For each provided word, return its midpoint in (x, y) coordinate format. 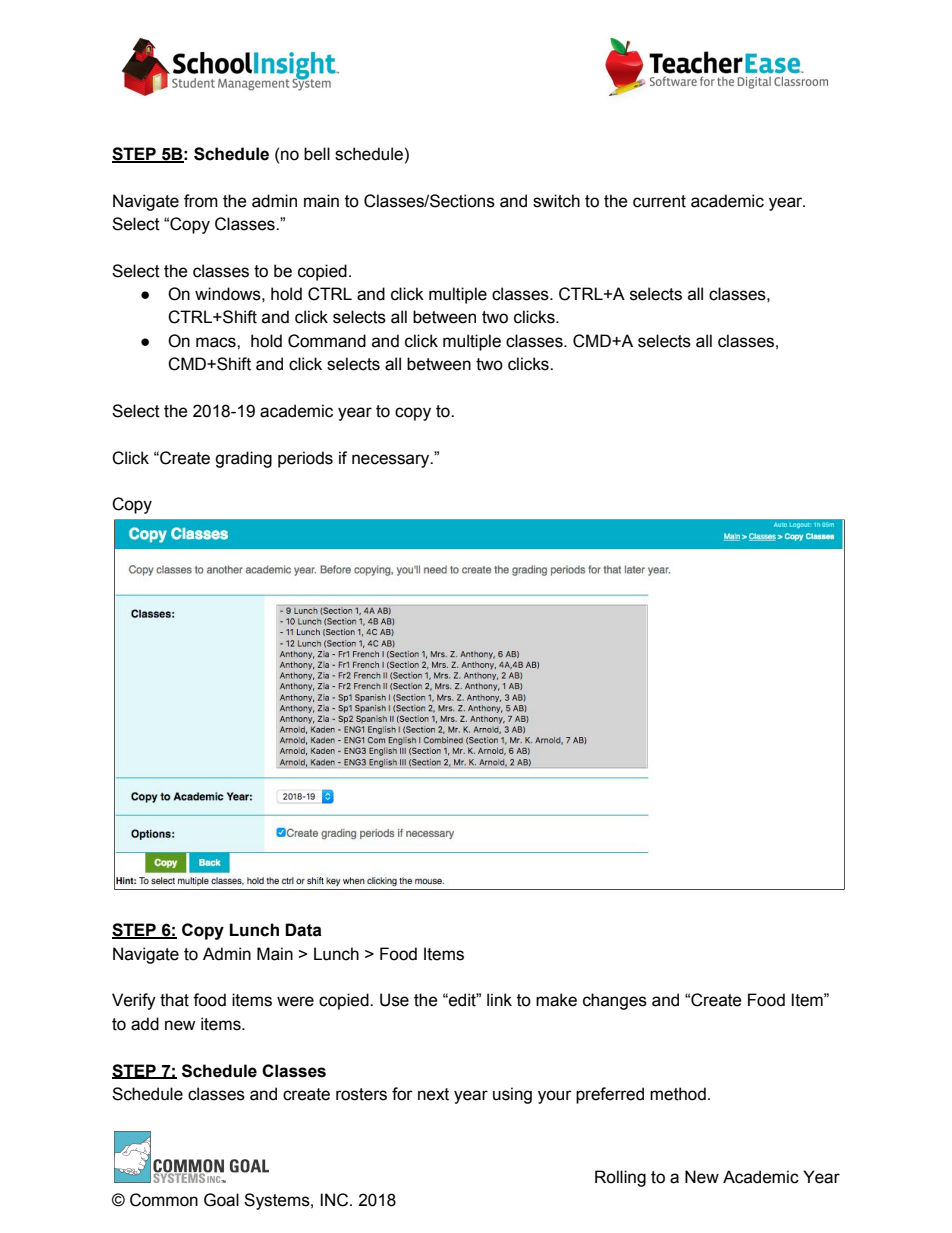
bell (317, 154)
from (201, 201)
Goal (221, 1200)
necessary (392, 461)
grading (243, 459)
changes (615, 1001)
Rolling (620, 1178)
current (659, 201)
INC (335, 1200)
